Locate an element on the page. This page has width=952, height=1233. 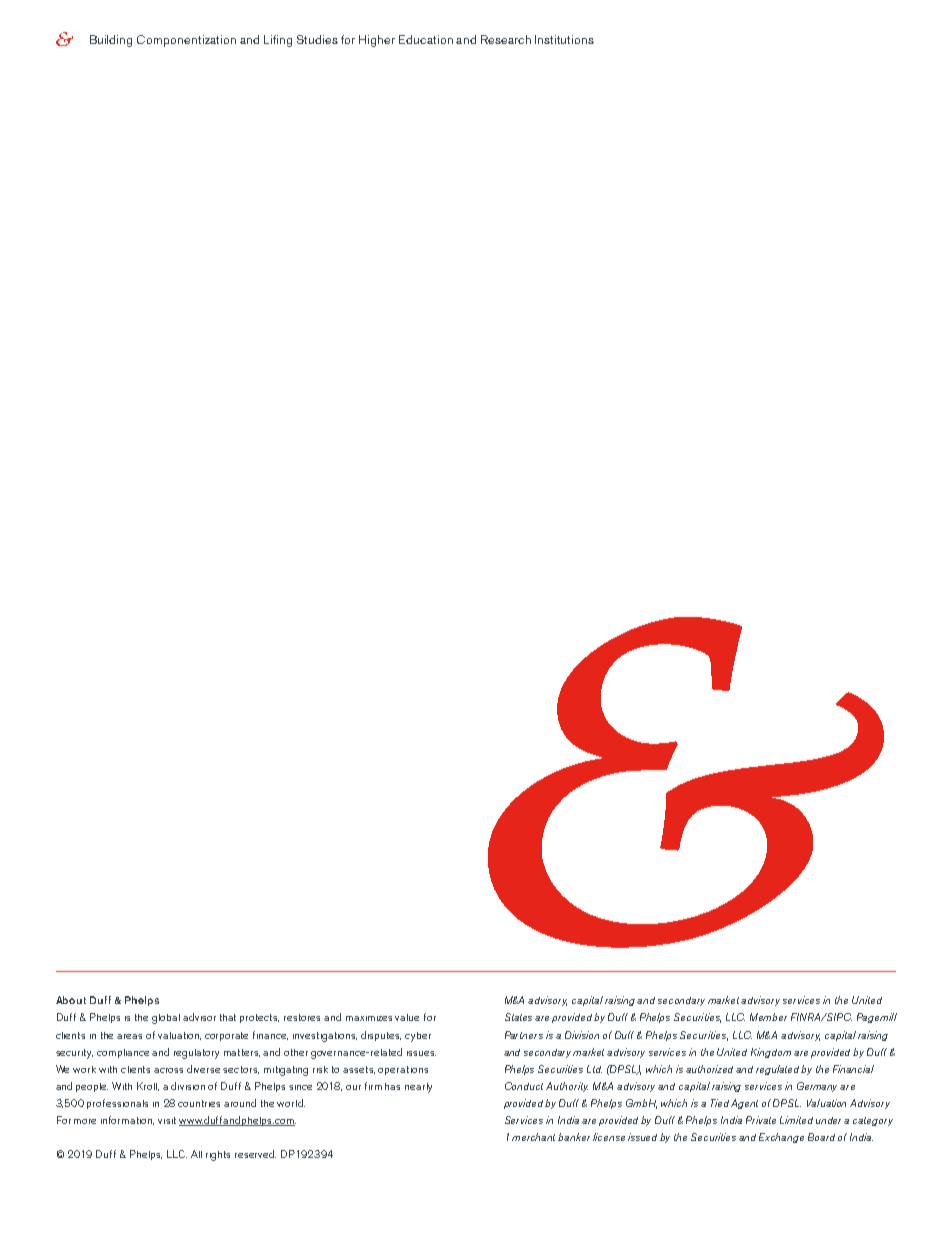
Studies is located at coordinates (317, 39).
